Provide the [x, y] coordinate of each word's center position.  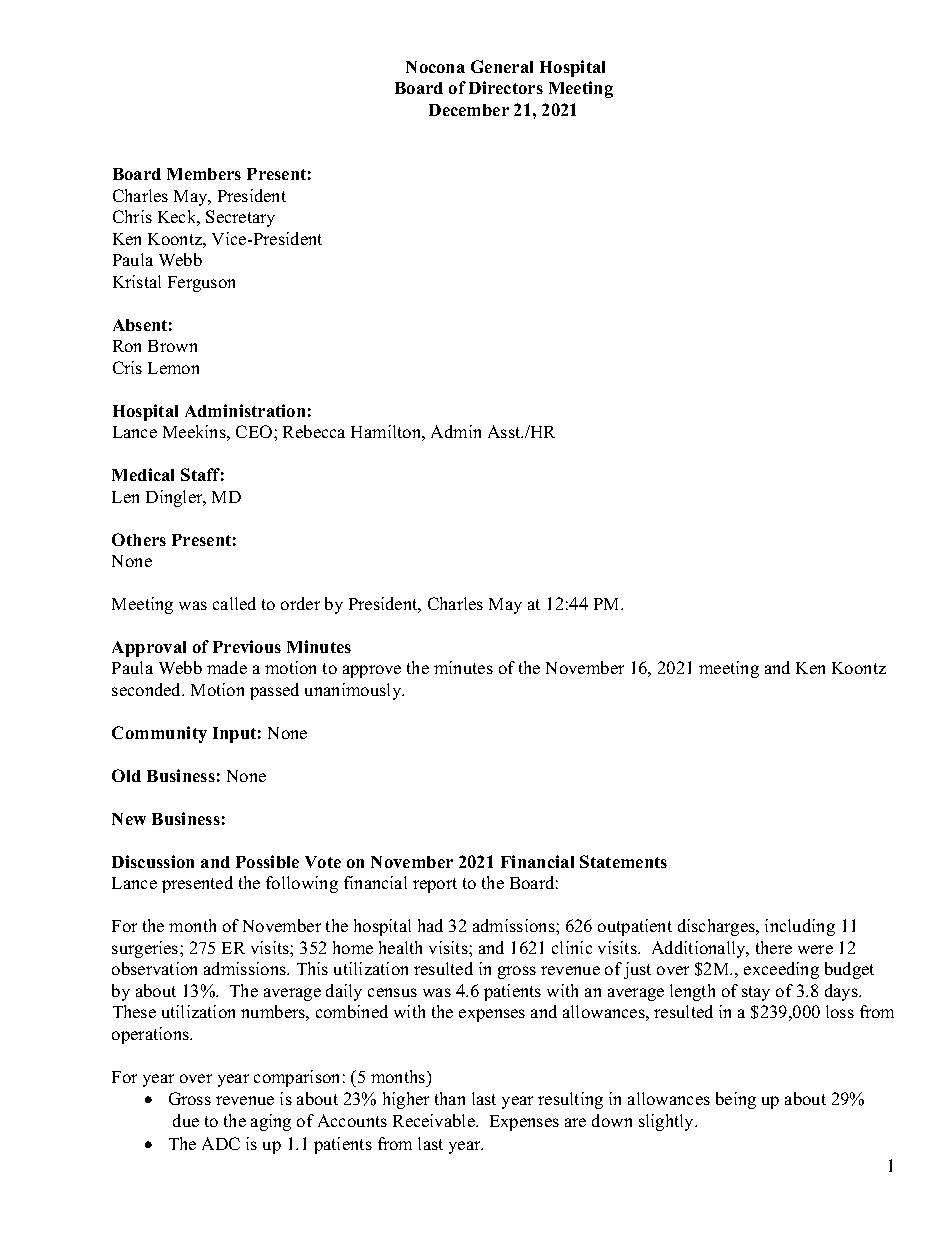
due [186, 1120]
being [736, 1100]
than [450, 1098]
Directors [506, 87]
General [502, 66]
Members [204, 174]
